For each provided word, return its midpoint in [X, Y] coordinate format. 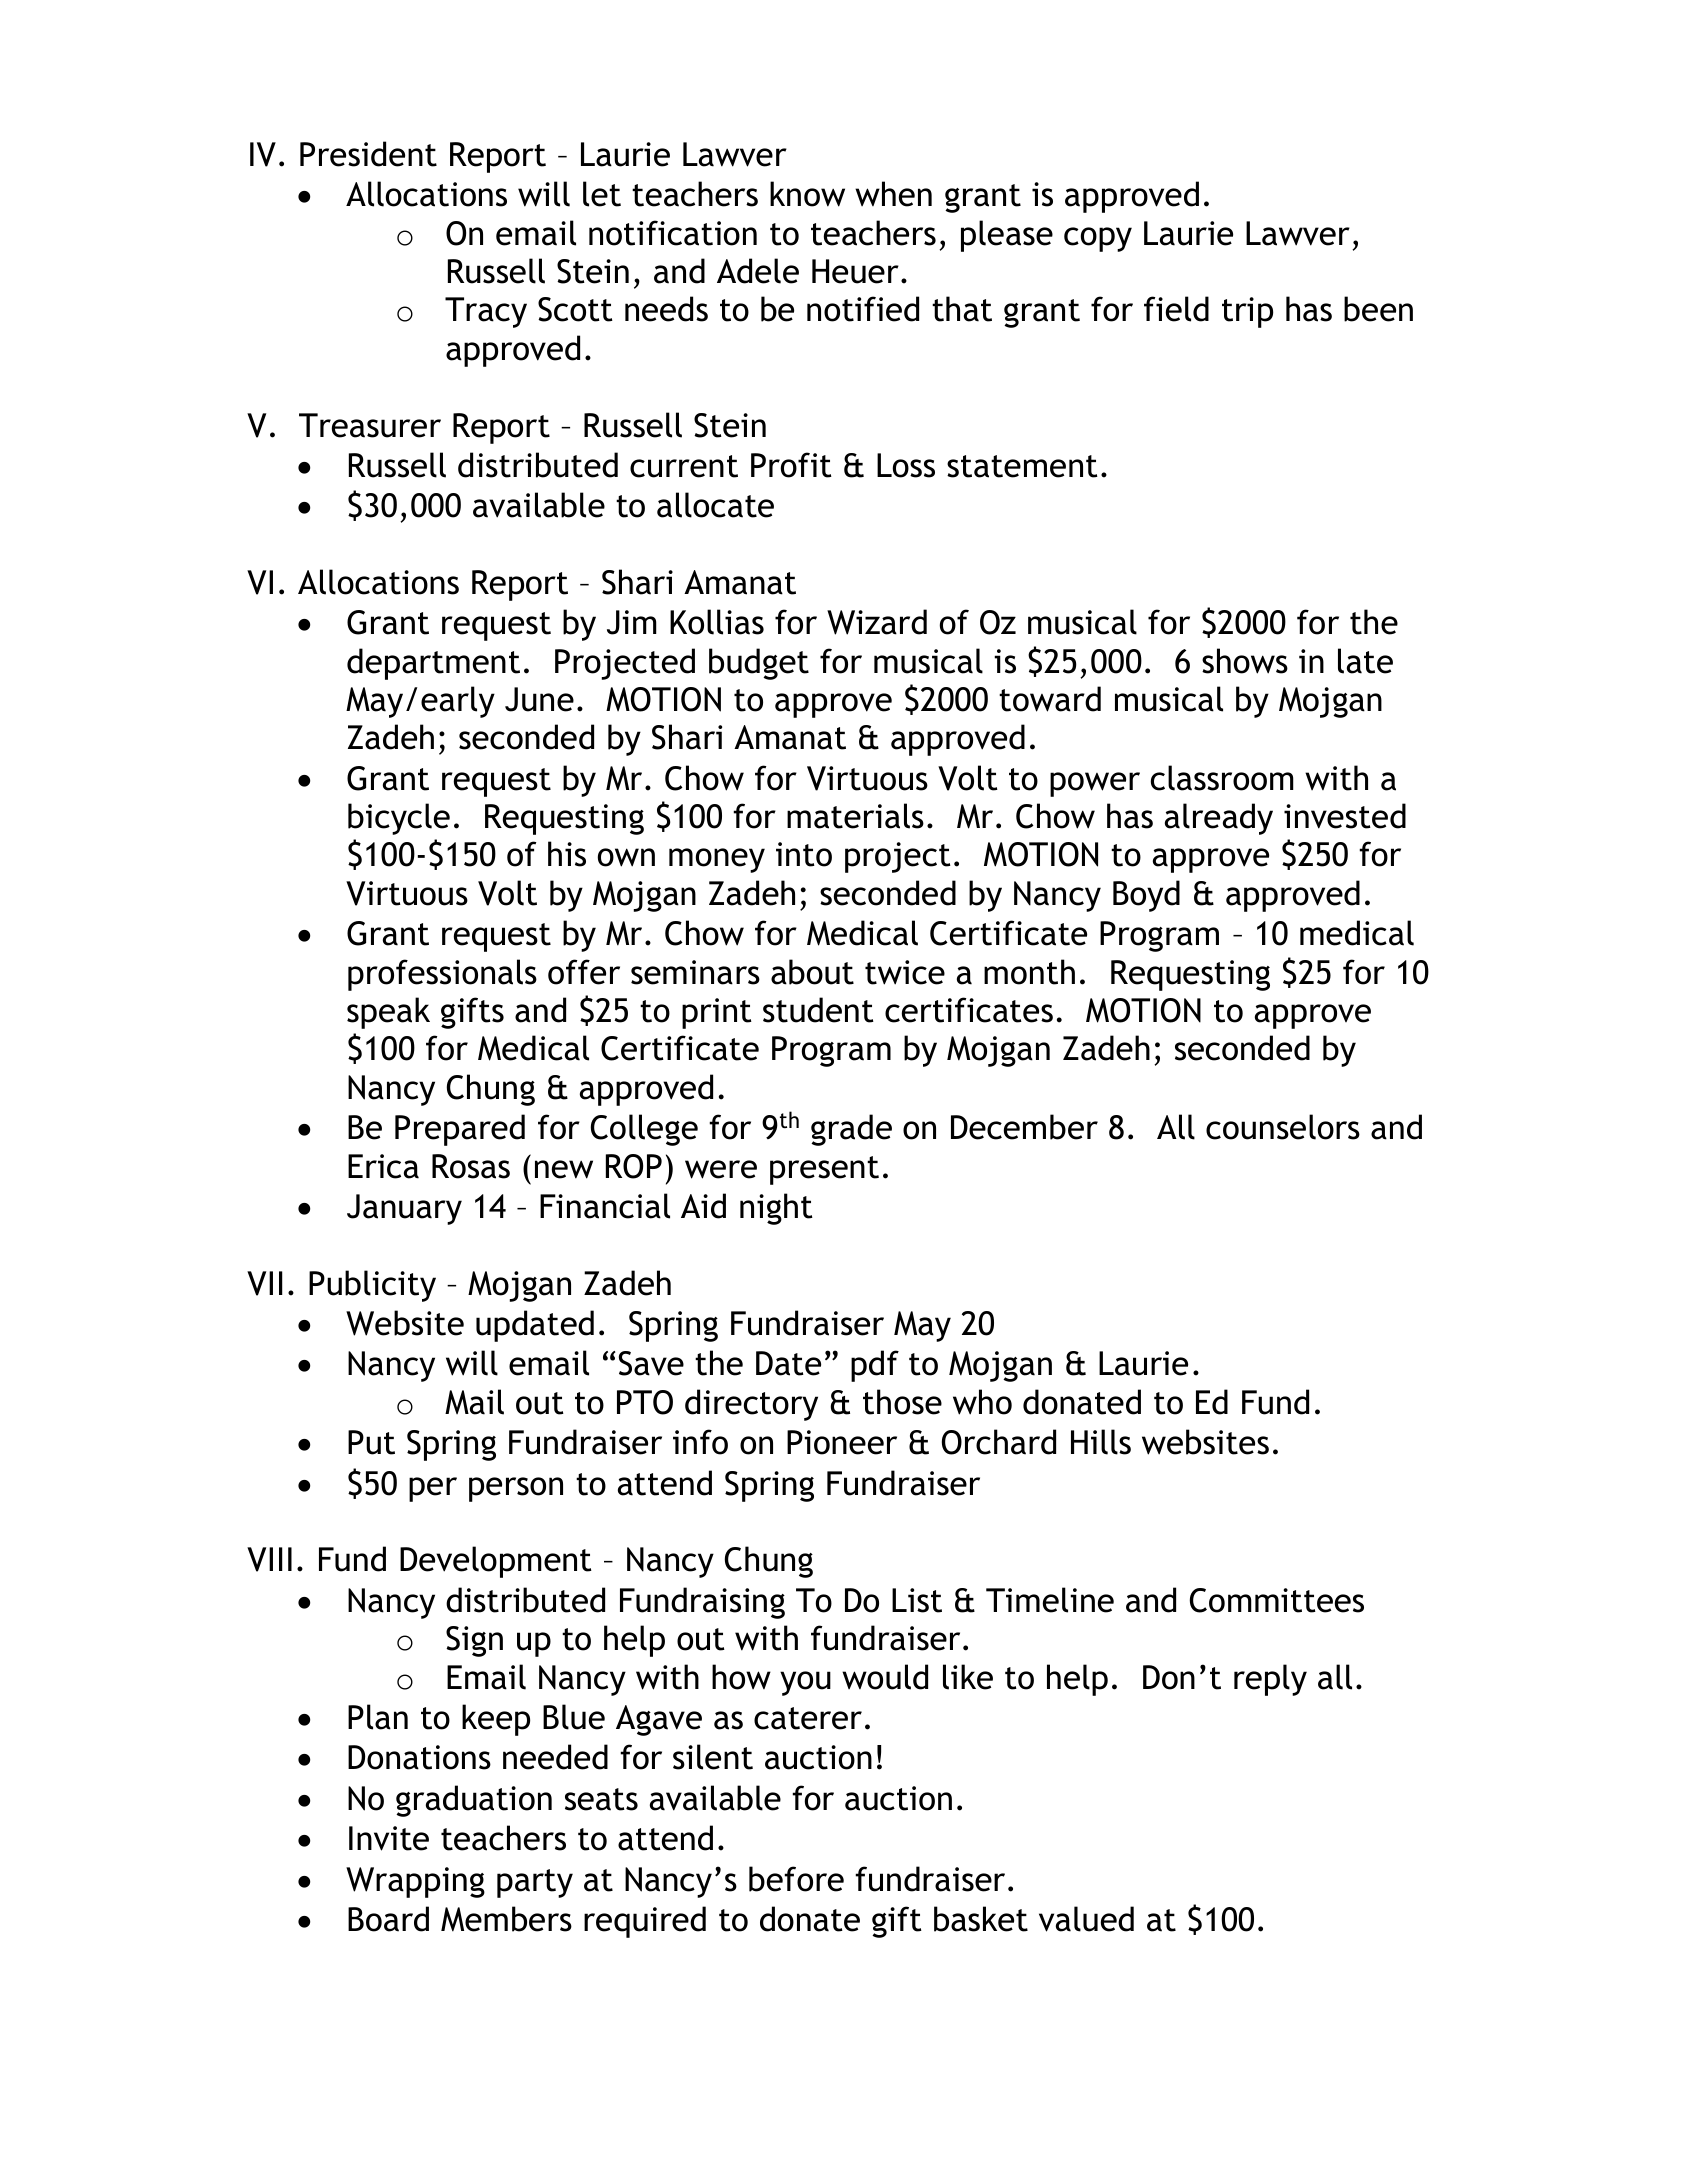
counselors [1283, 1127]
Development [496, 1562]
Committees [1277, 1600]
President [368, 154]
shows [1245, 661]
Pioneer [842, 1442]
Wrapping [415, 1882]
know [807, 194]
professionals [442, 975]
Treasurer [370, 425]
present [824, 1170]
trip [1247, 312]
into [804, 854]
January [404, 1209]
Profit [791, 465]
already [1219, 819]
